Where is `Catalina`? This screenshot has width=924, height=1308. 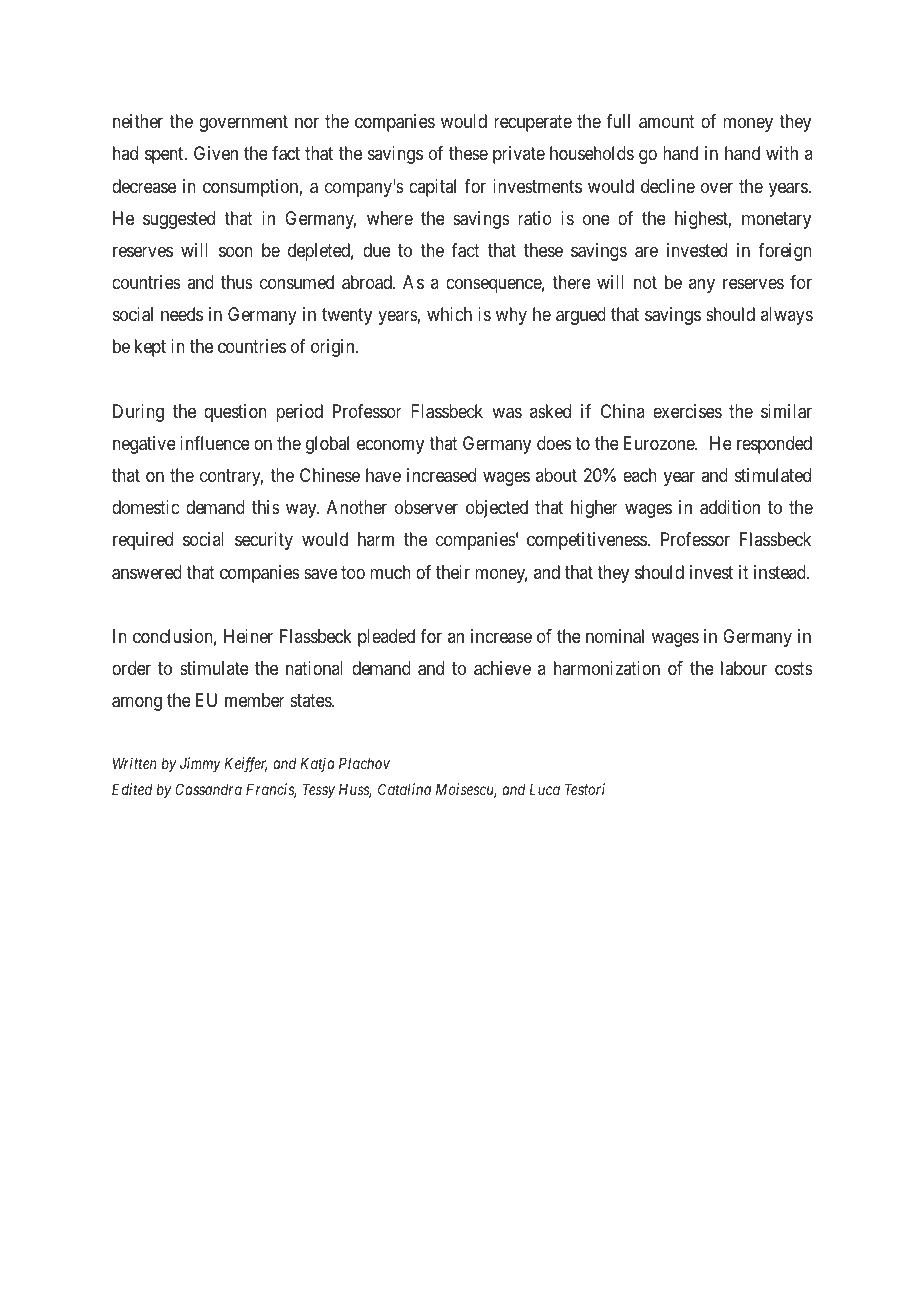
Catalina is located at coordinates (404, 789).
